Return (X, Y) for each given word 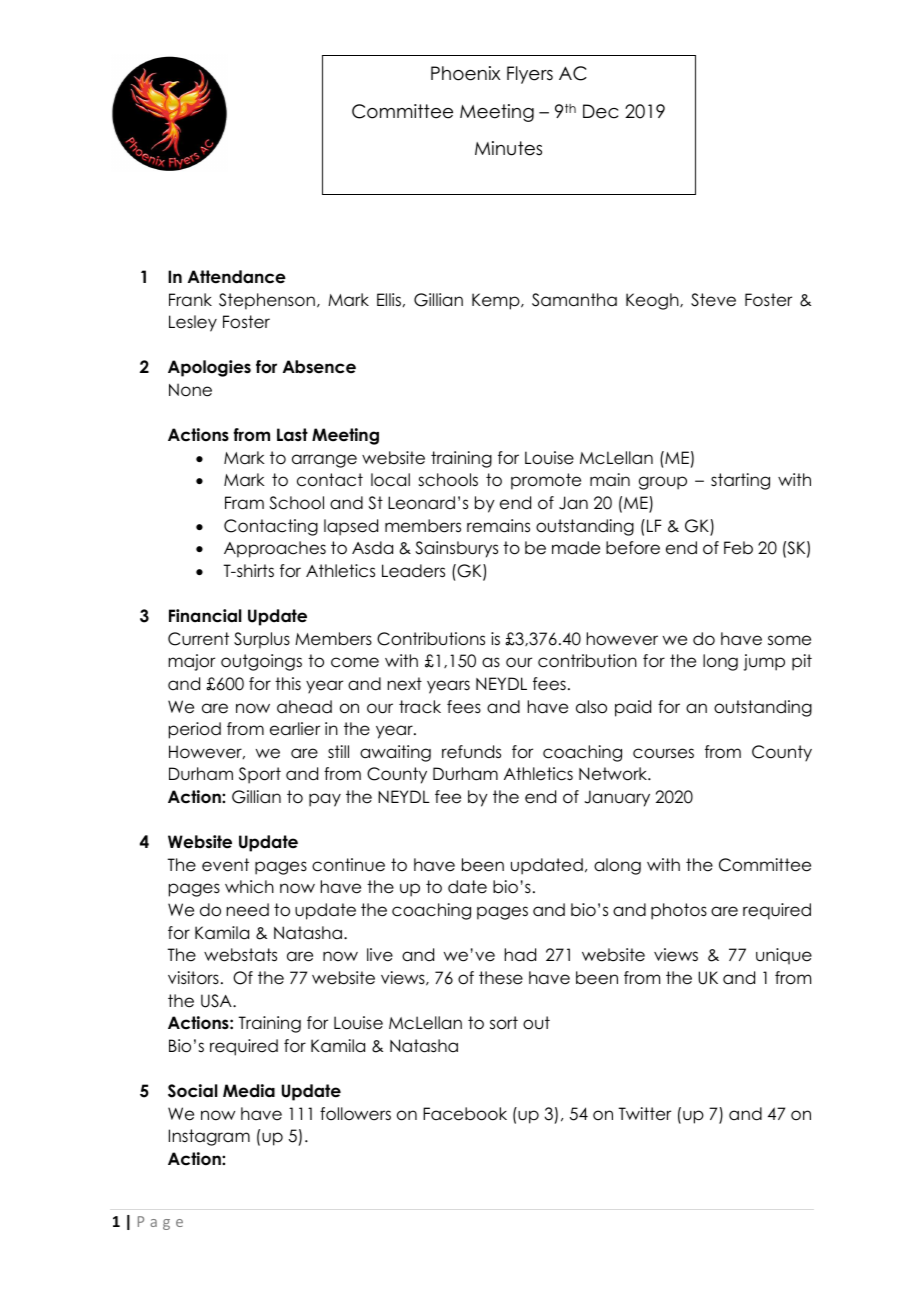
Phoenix (465, 73)
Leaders (413, 571)
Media (249, 1091)
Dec (600, 111)
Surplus (262, 640)
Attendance (237, 277)
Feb (738, 548)
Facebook (465, 1114)
